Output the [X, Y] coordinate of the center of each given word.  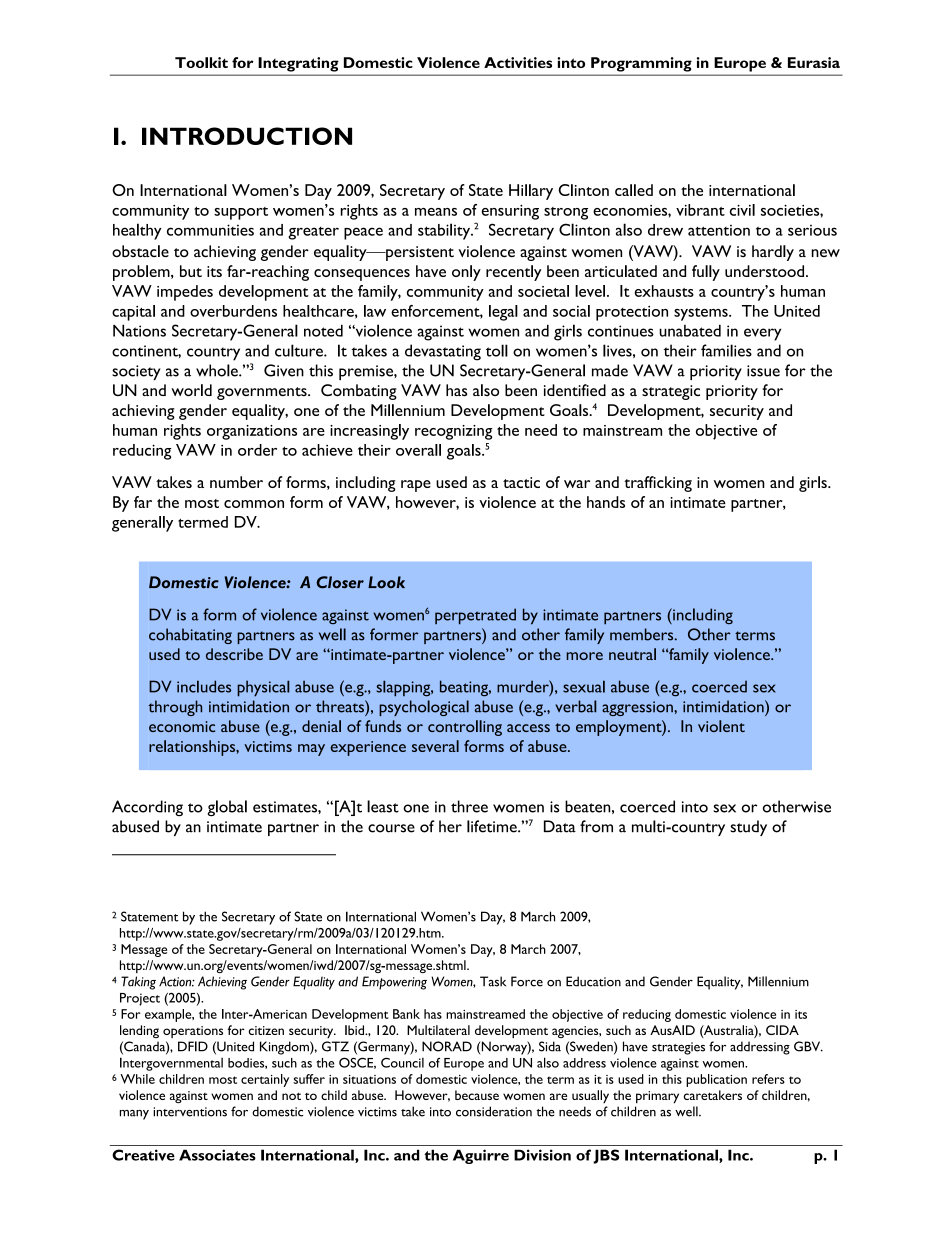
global [227, 808]
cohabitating [190, 636]
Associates [217, 1155]
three [469, 806]
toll [497, 350]
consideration [494, 1111]
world [191, 390]
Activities [518, 62]
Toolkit [201, 62]
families [726, 350]
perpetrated [475, 616]
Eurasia [814, 62]
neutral [632, 654]
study [748, 828]
